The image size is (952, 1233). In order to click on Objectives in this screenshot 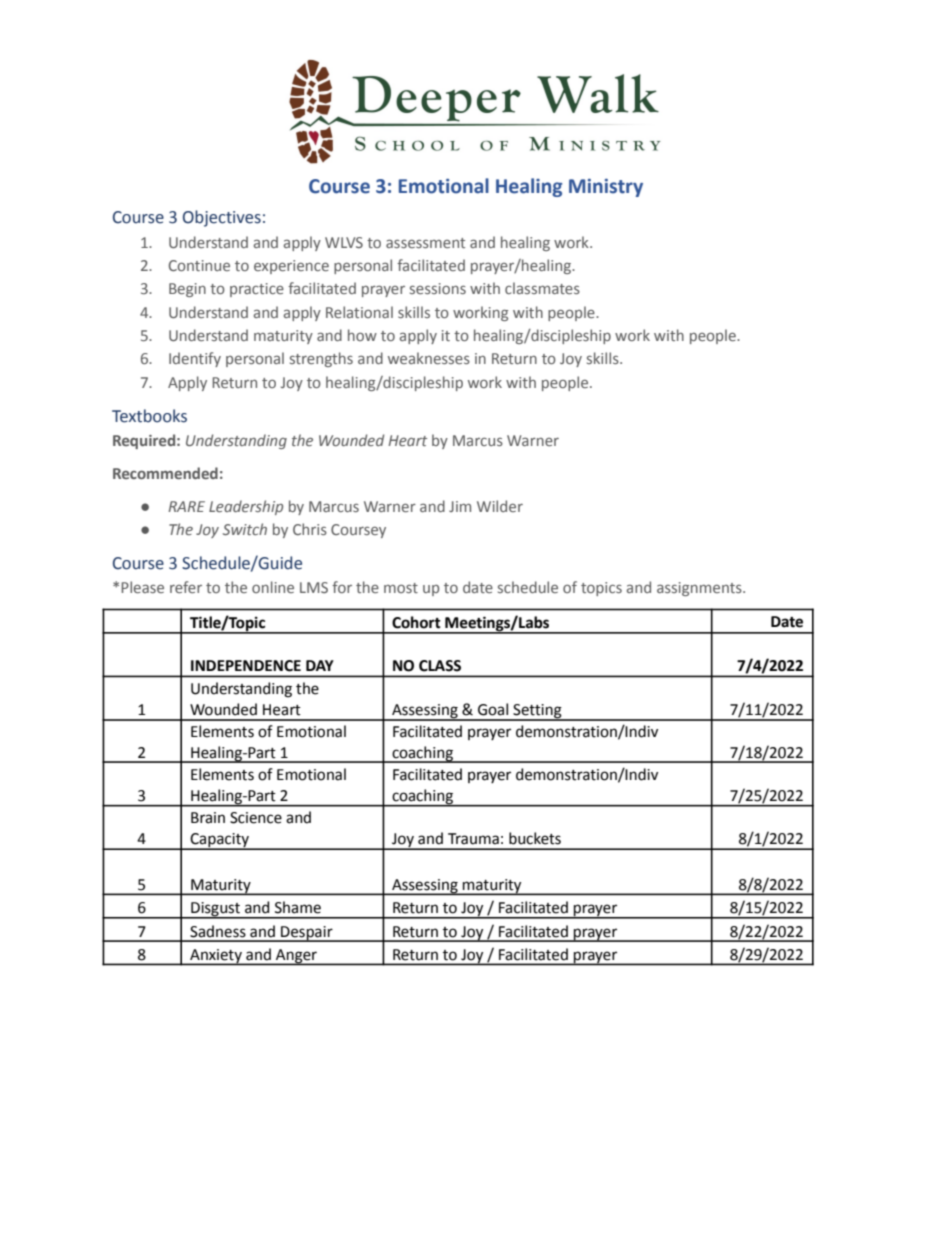, I will do `click(222, 218)`.
